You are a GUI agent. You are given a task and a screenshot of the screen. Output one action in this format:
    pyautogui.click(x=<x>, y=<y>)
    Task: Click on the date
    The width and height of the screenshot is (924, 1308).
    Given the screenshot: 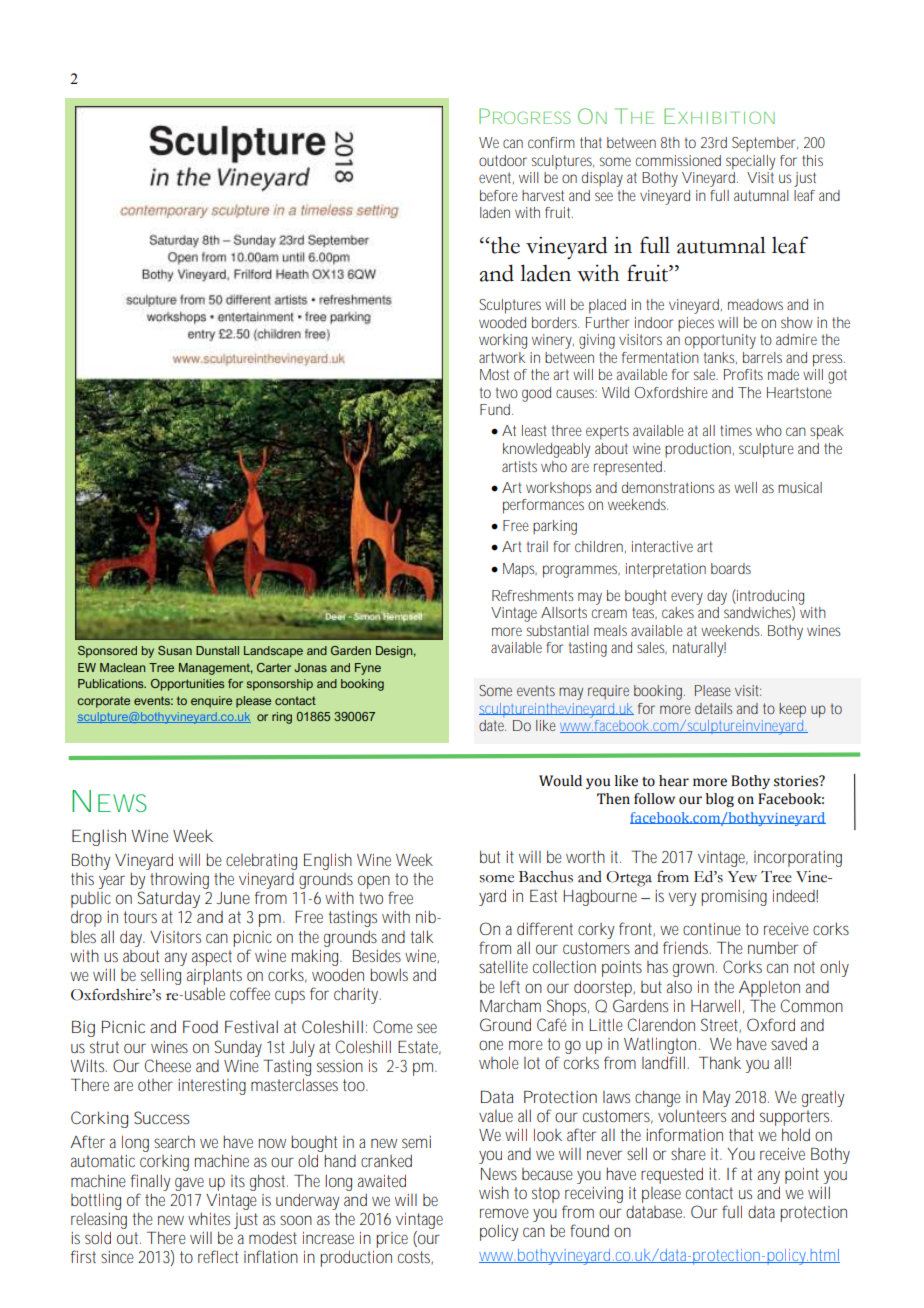 What is the action you would take?
    pyautogui.click(x=492, y=725)
